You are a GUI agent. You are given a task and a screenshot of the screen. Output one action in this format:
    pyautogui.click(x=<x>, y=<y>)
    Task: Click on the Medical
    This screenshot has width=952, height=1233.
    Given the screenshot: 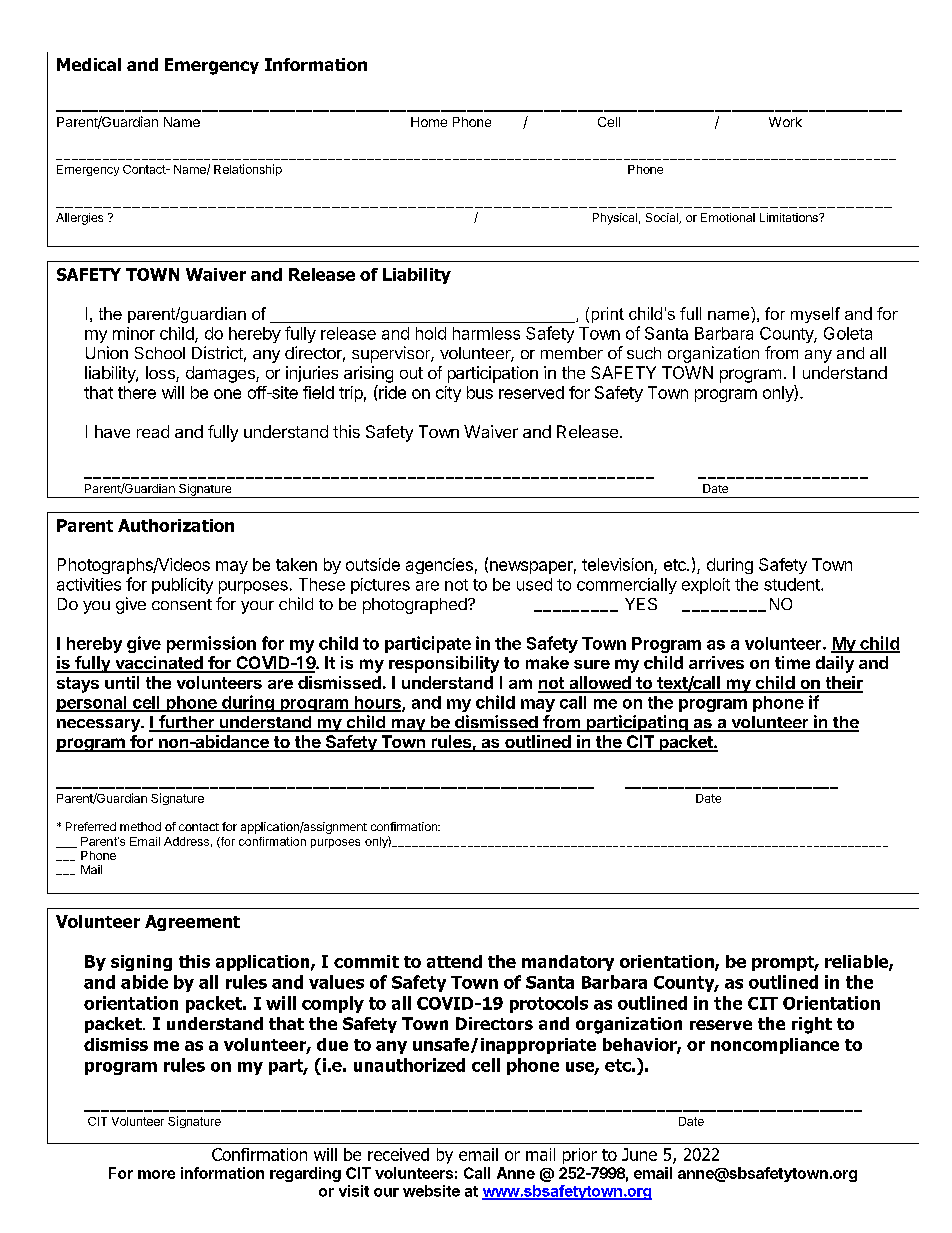 What is the action you would take?
    pyautogui.click(x=89, y=64)
